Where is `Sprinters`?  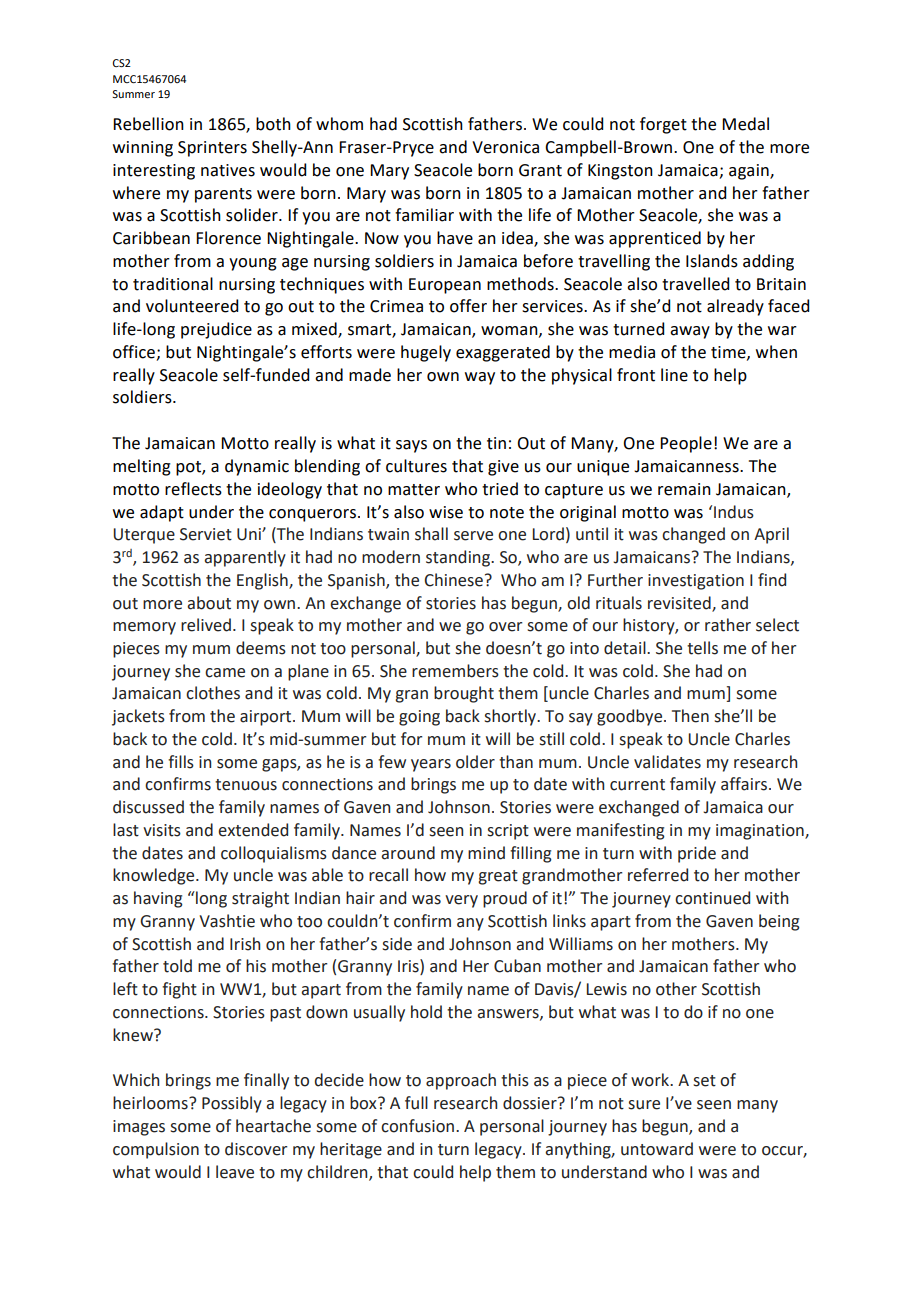 Sprinters is located at coordinates (212, 149).
